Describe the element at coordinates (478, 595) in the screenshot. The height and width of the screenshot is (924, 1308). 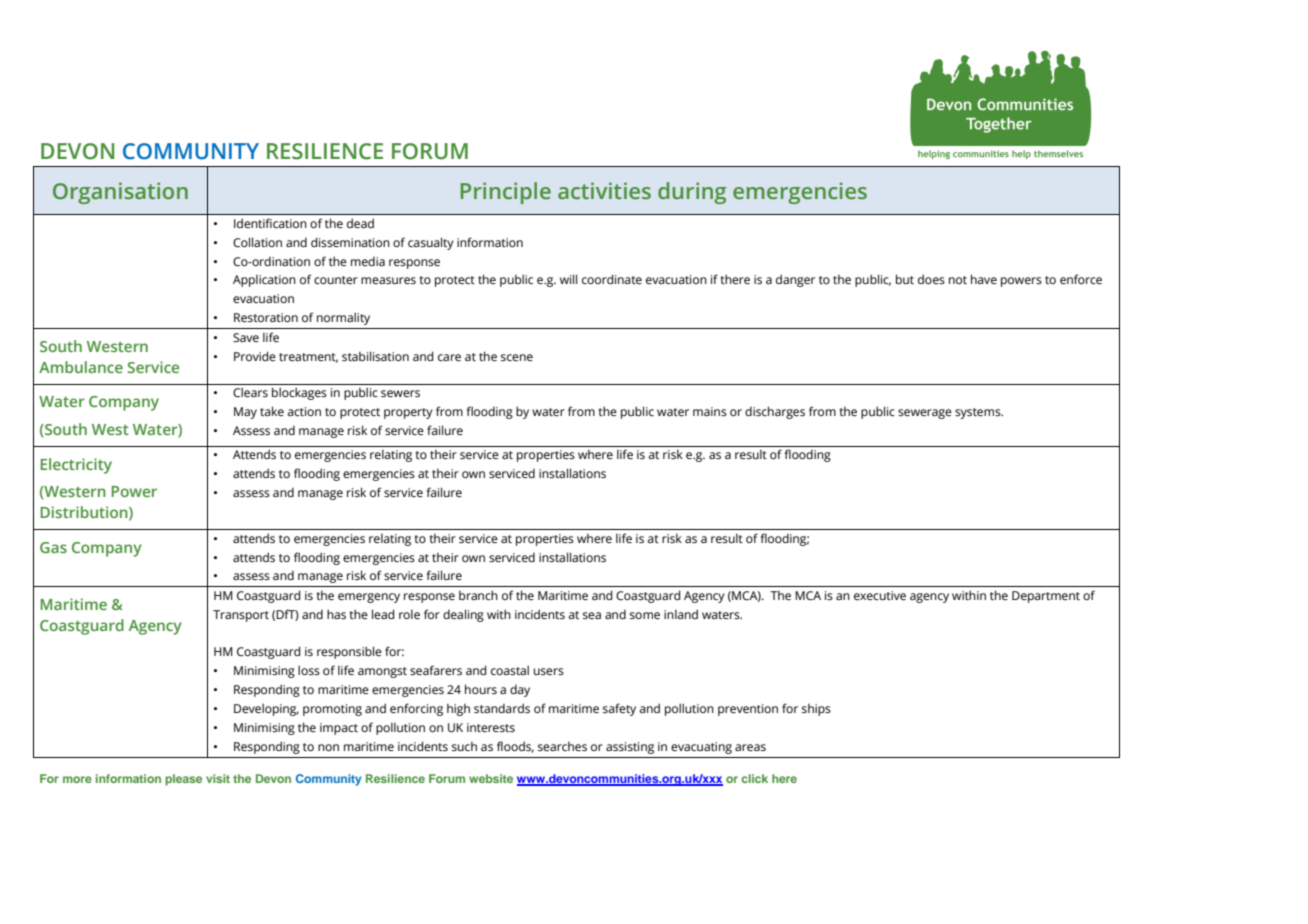
I see `branch` at that location.
